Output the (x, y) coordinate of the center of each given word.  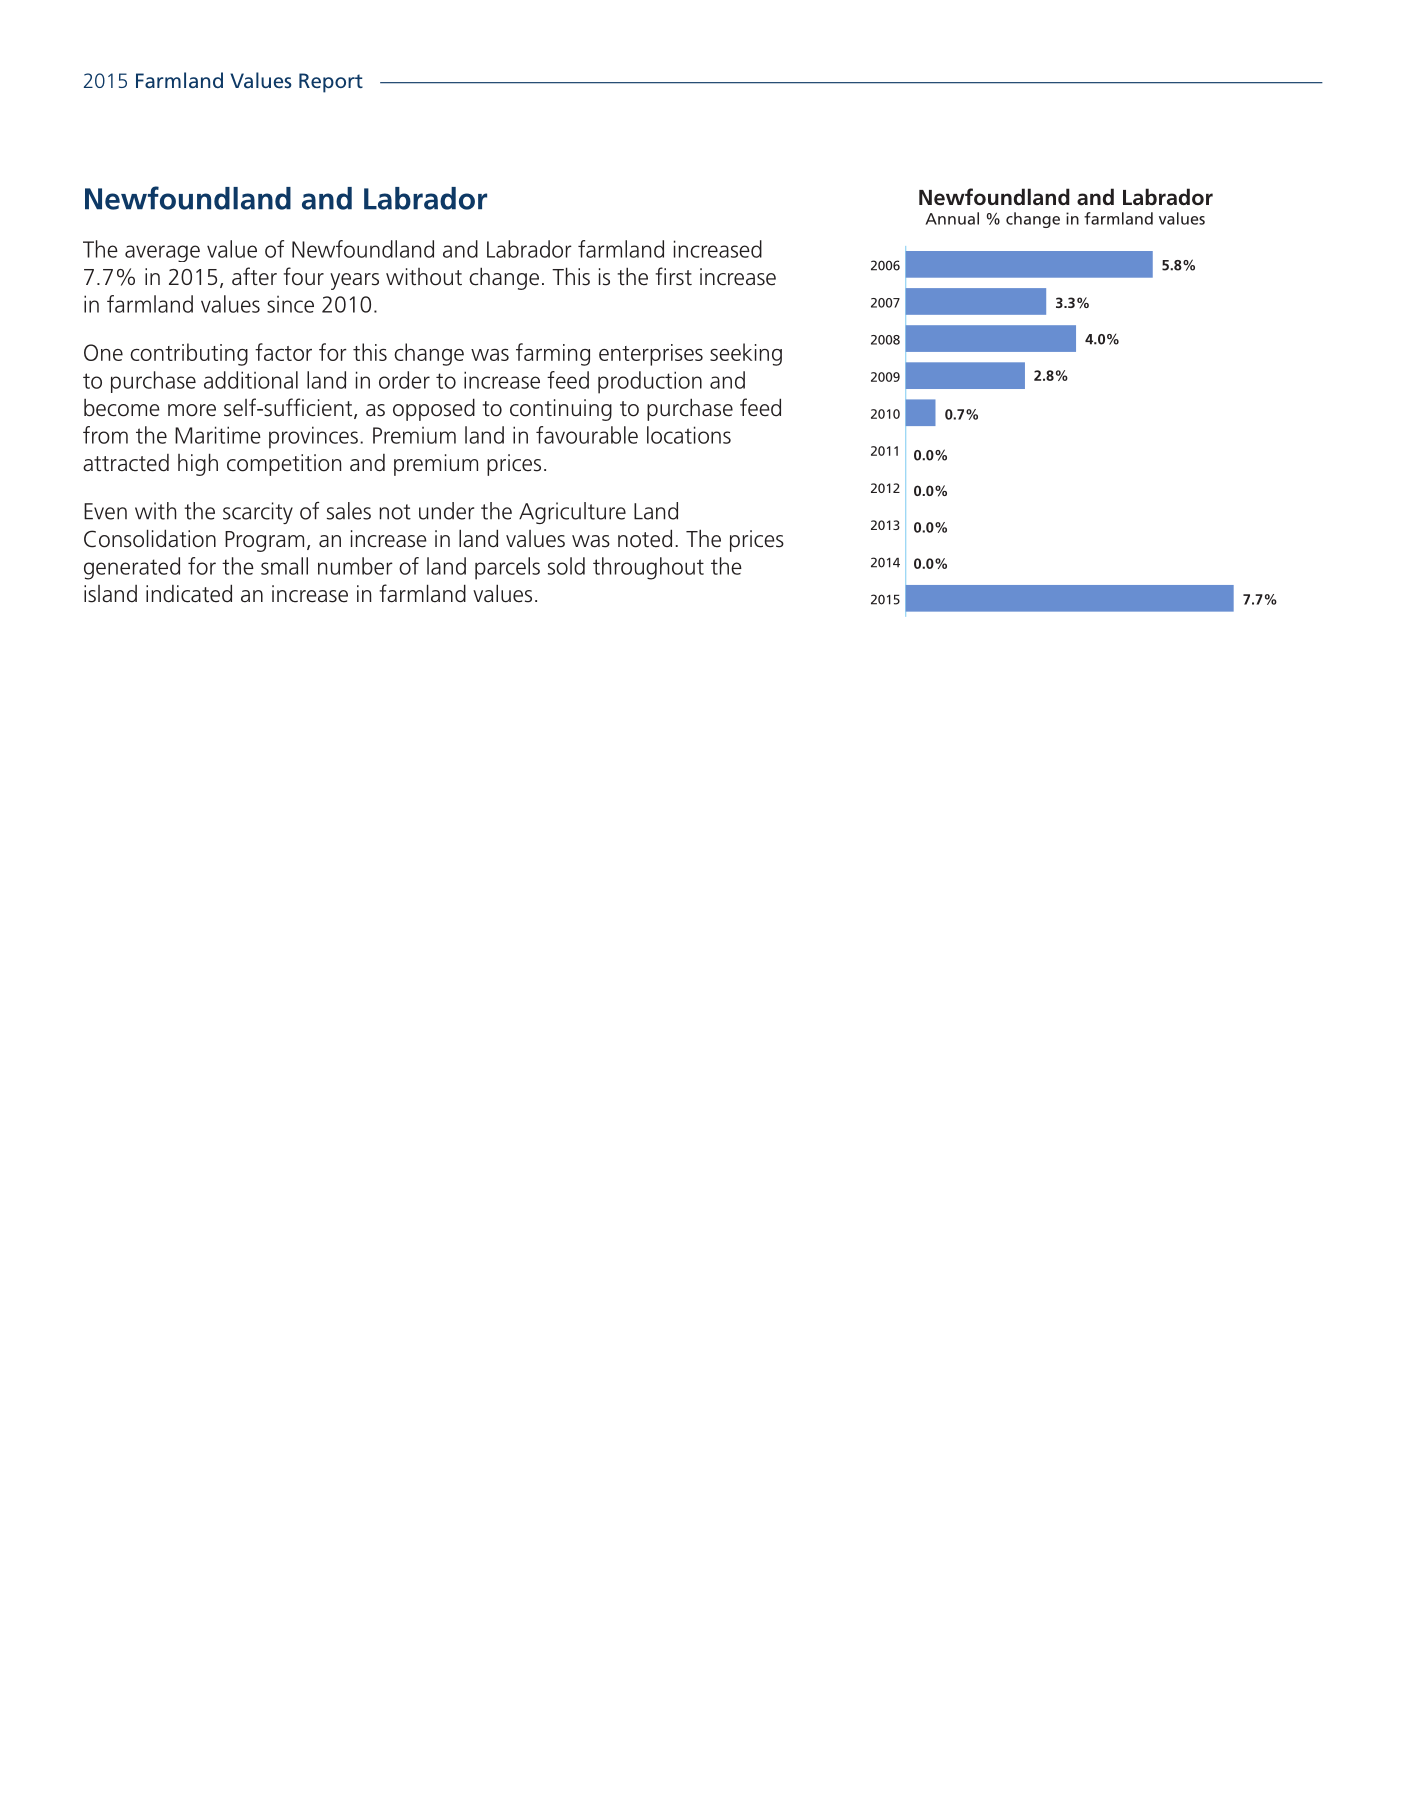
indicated (189, 593)
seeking (746, 354)
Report (331, 83)
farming (553, 354)
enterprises (651, 355)
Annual (952, 218)
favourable (587, 435)
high (198, 464)
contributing (189, 354)
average (162, 253)
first (673, 276)
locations (689, 435)
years (354, 281)
